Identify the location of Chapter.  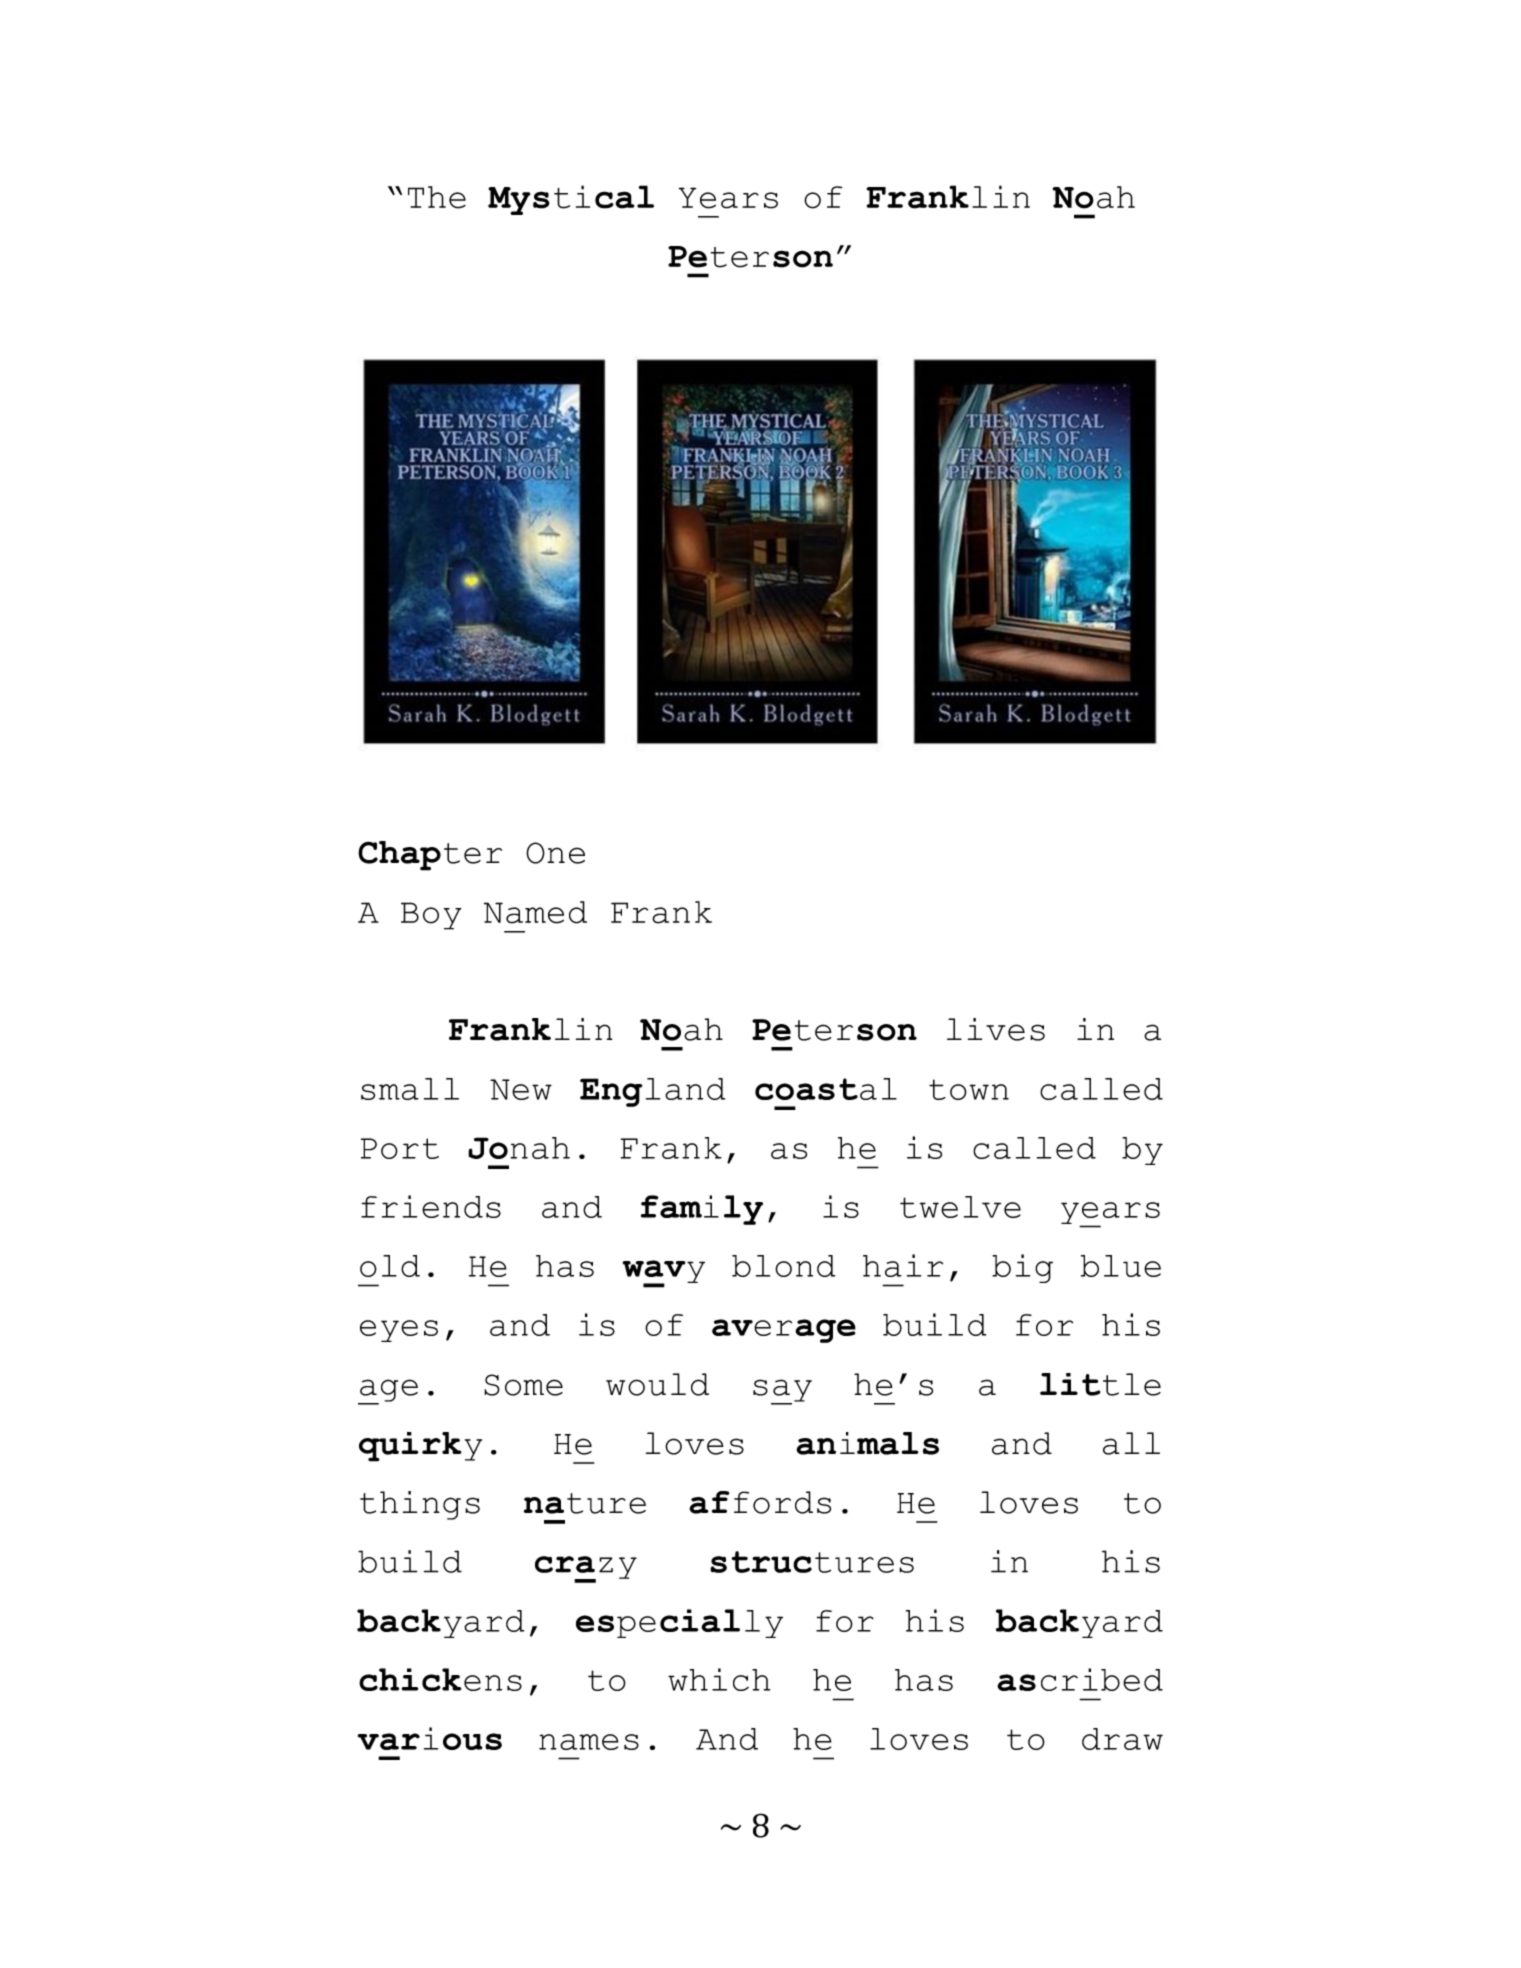
(430, 856).
